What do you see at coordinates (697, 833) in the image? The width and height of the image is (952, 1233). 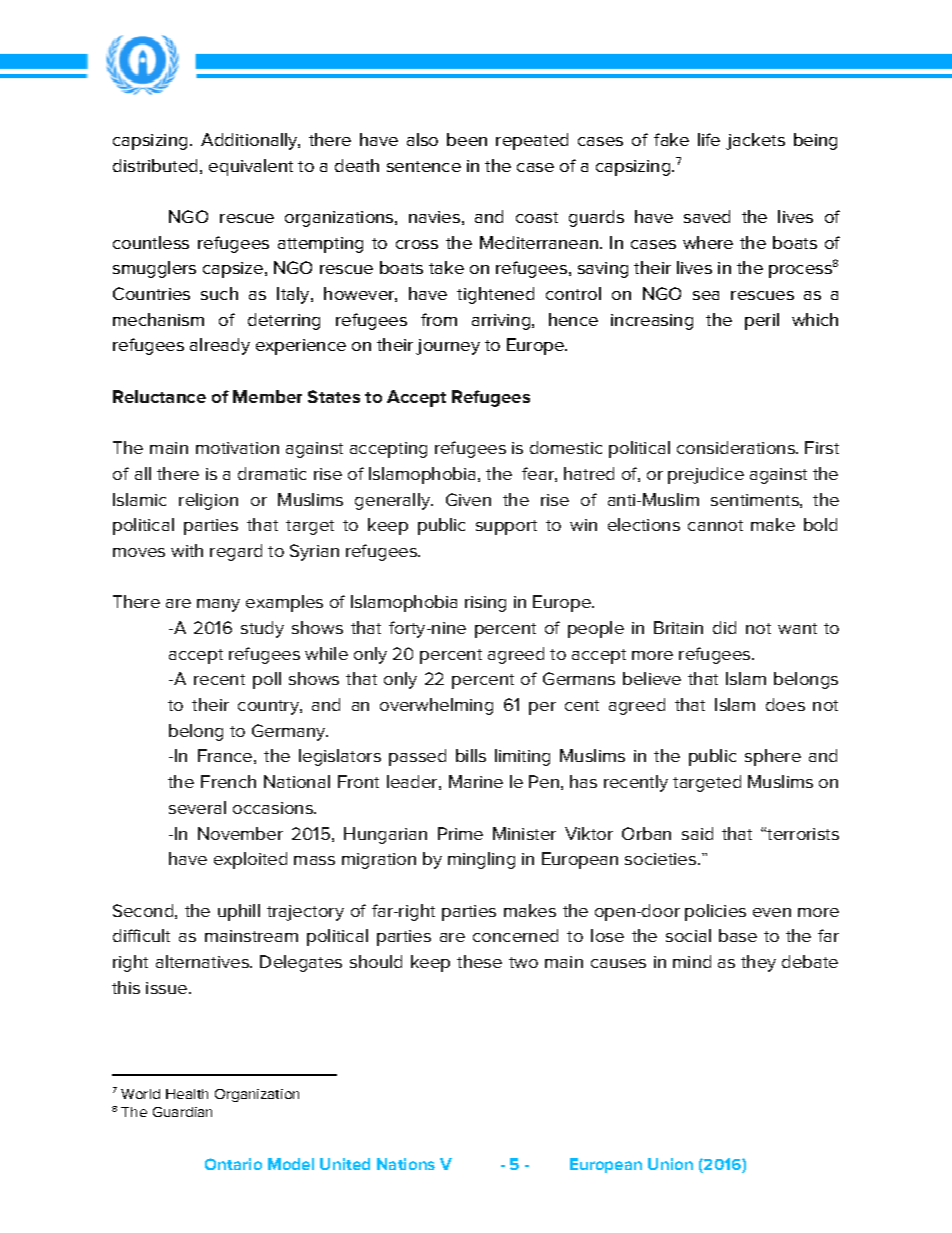 I see `said` at bounding box center [697, 833].
